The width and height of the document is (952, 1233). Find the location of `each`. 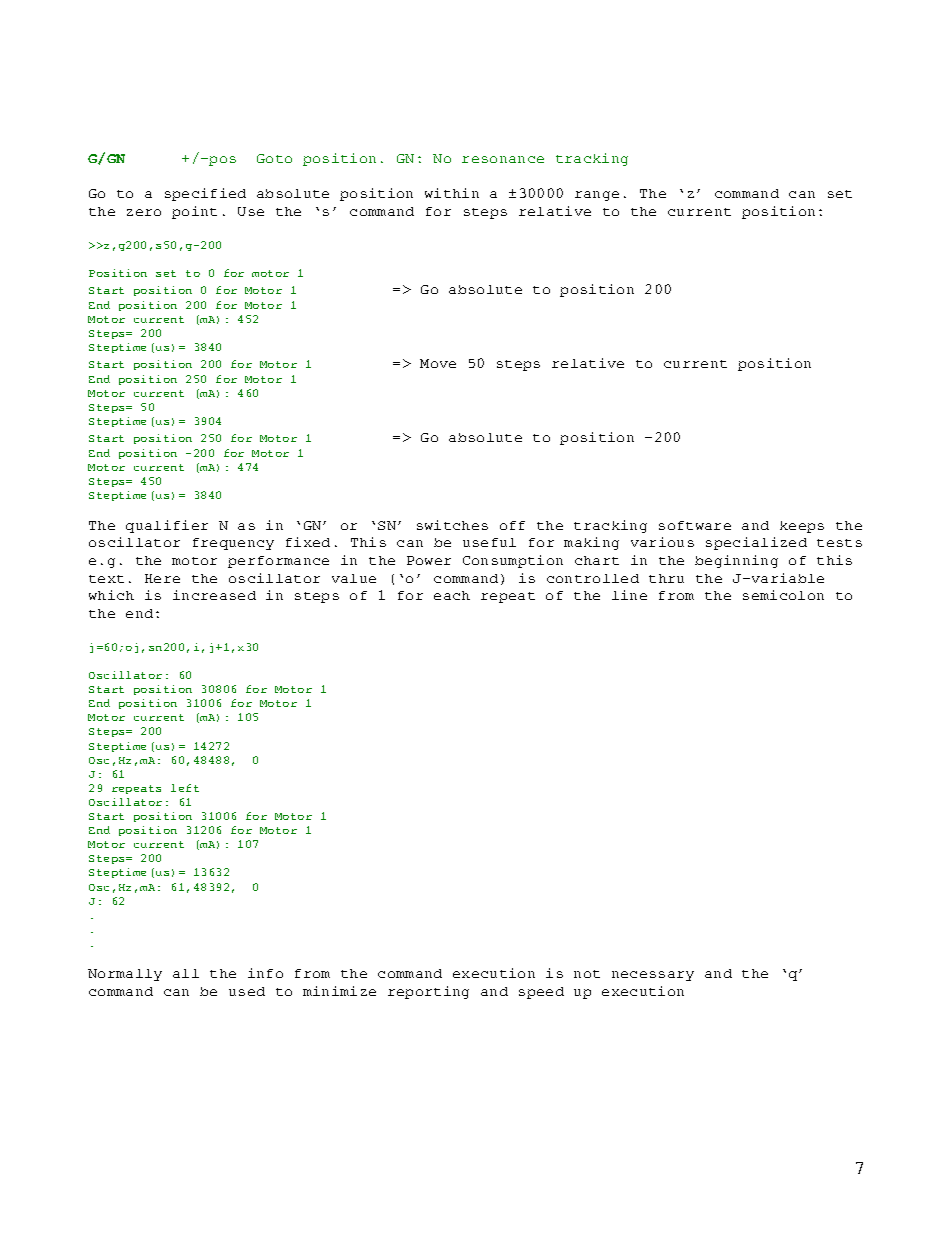

each is located at coordinates (452, 595).
